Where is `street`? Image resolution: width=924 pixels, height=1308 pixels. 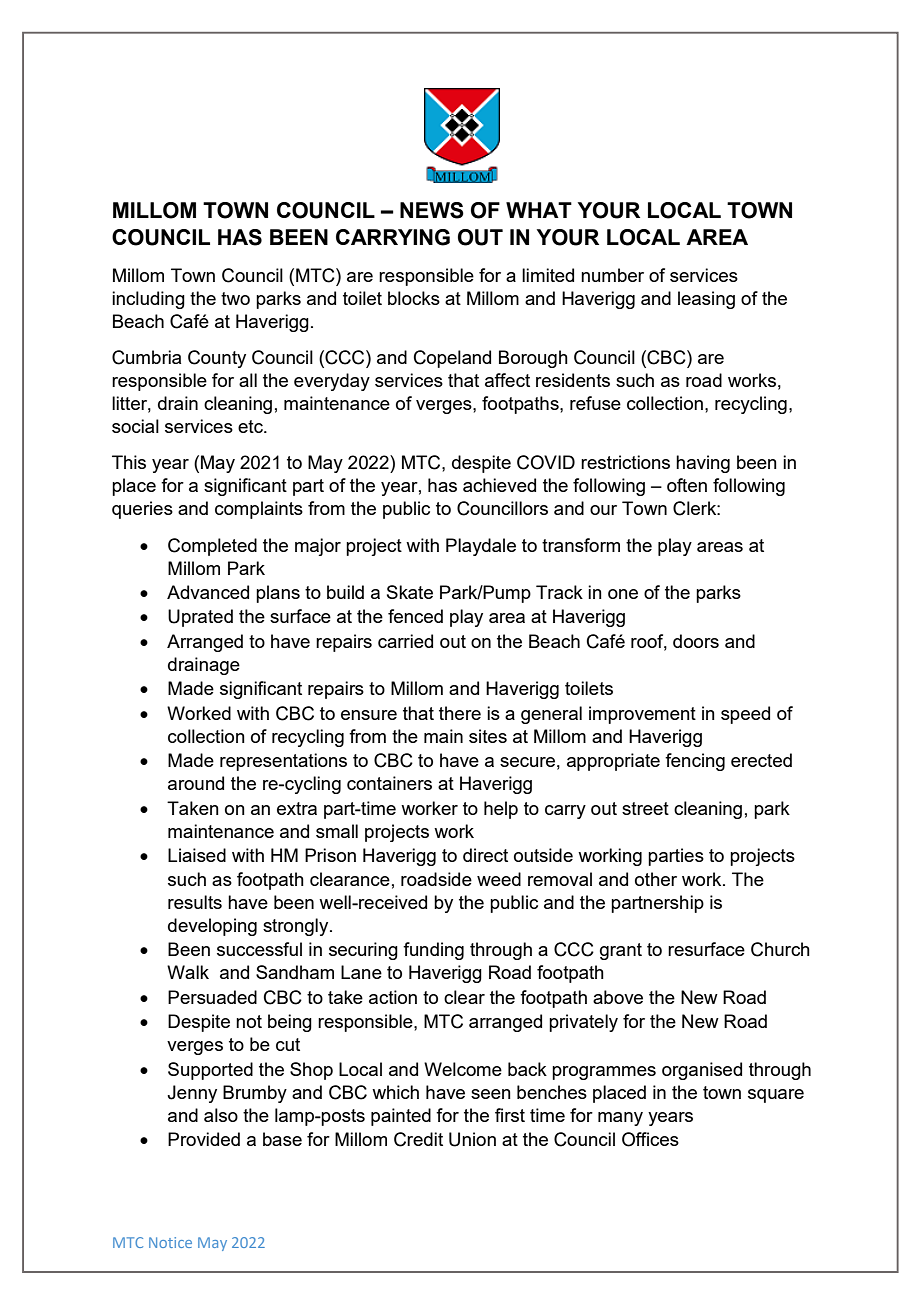 street is located at coordinates (645, 808).
